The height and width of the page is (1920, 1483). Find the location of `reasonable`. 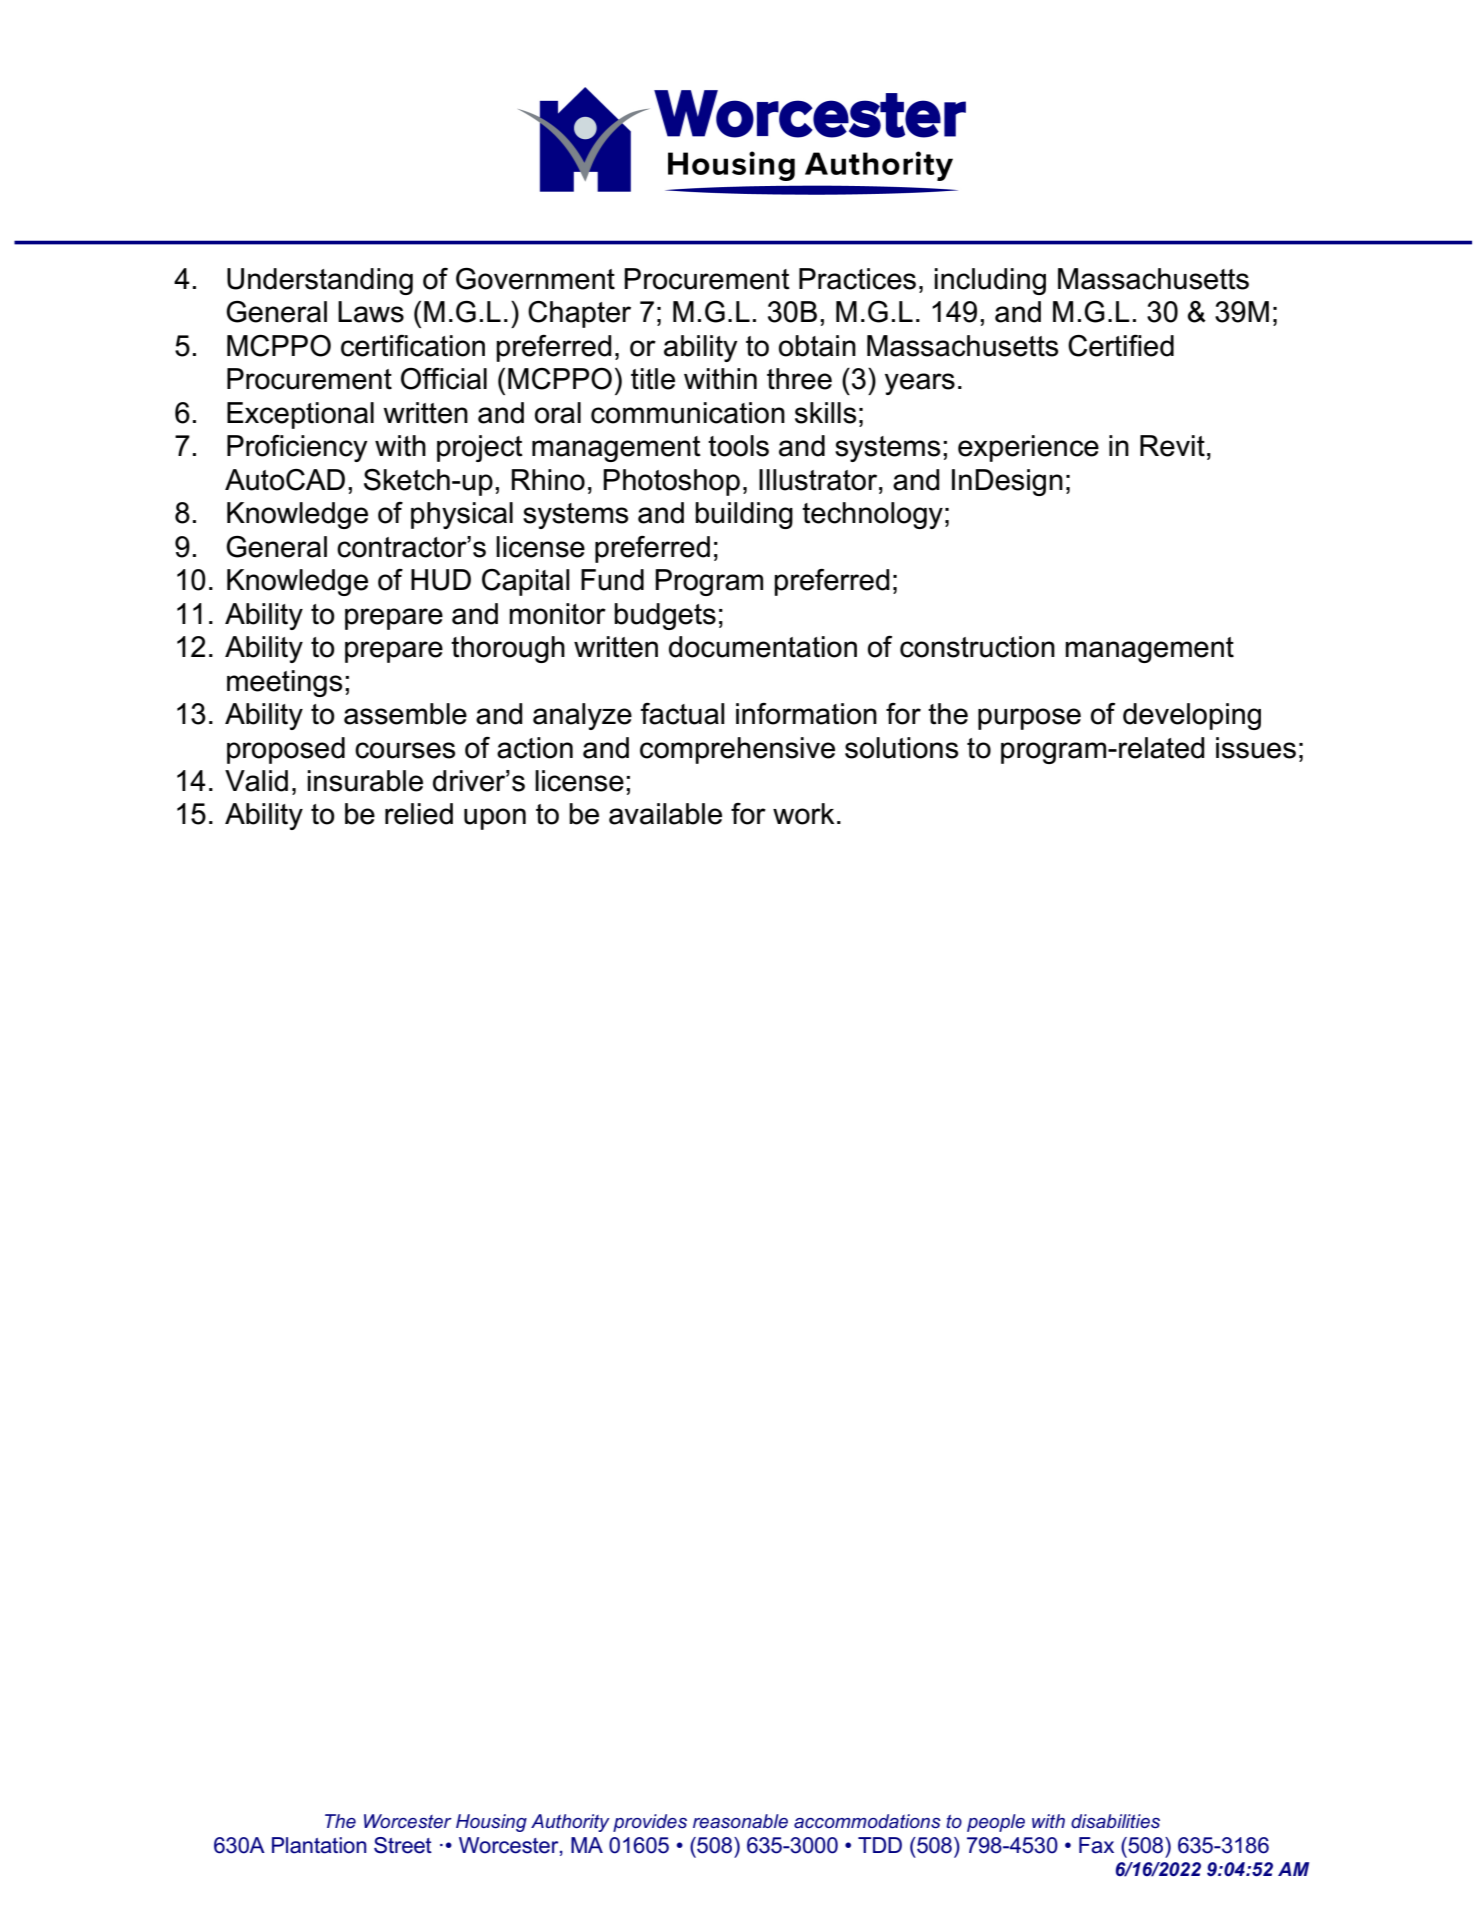

reasonable is located at coordinates (740, 1821).
